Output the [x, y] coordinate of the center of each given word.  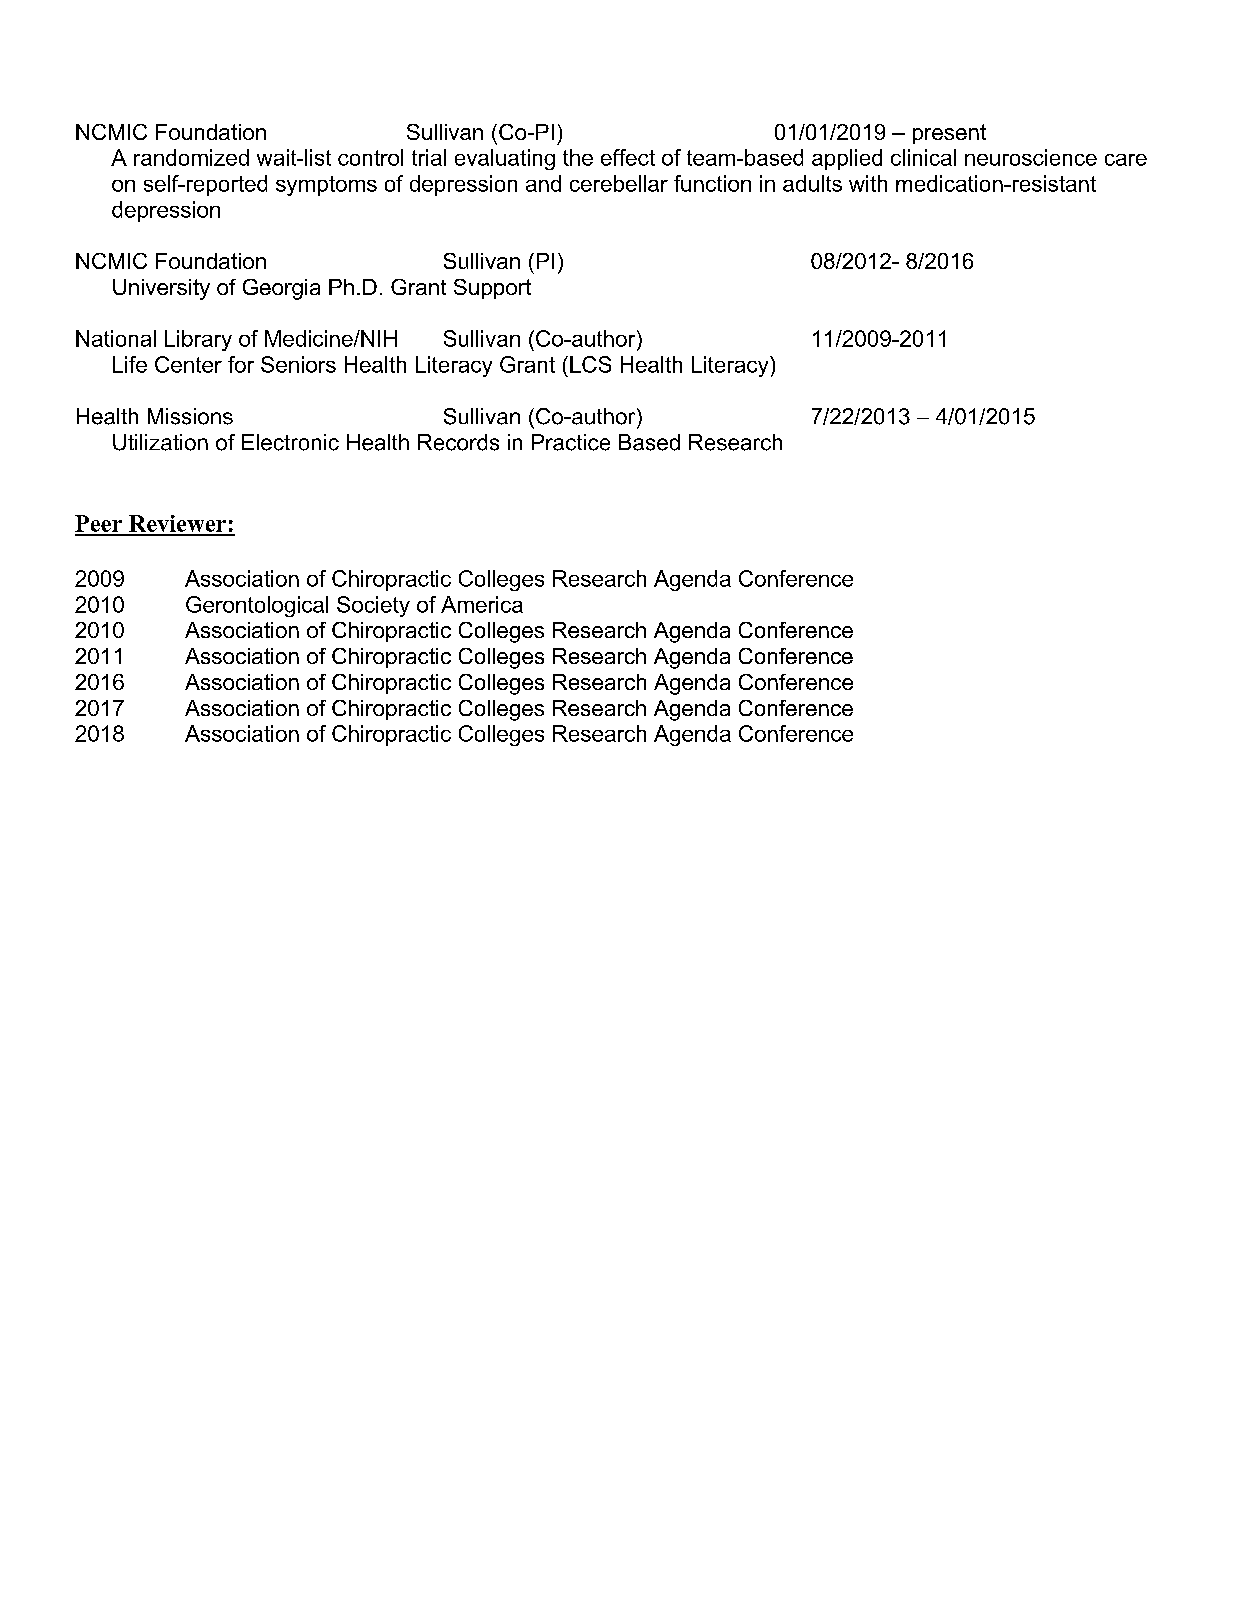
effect [628, 157]
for [241, 364]
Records [458, 442]
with [868, 183]
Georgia [281, 289]
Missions [190, 416]
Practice [571, 442]
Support [492, 289]
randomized [191, 157]
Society [373, 606]
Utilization [160, 442]
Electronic [290, 442]
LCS [590, 364]
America [482, 604]
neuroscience [1031, 157]
